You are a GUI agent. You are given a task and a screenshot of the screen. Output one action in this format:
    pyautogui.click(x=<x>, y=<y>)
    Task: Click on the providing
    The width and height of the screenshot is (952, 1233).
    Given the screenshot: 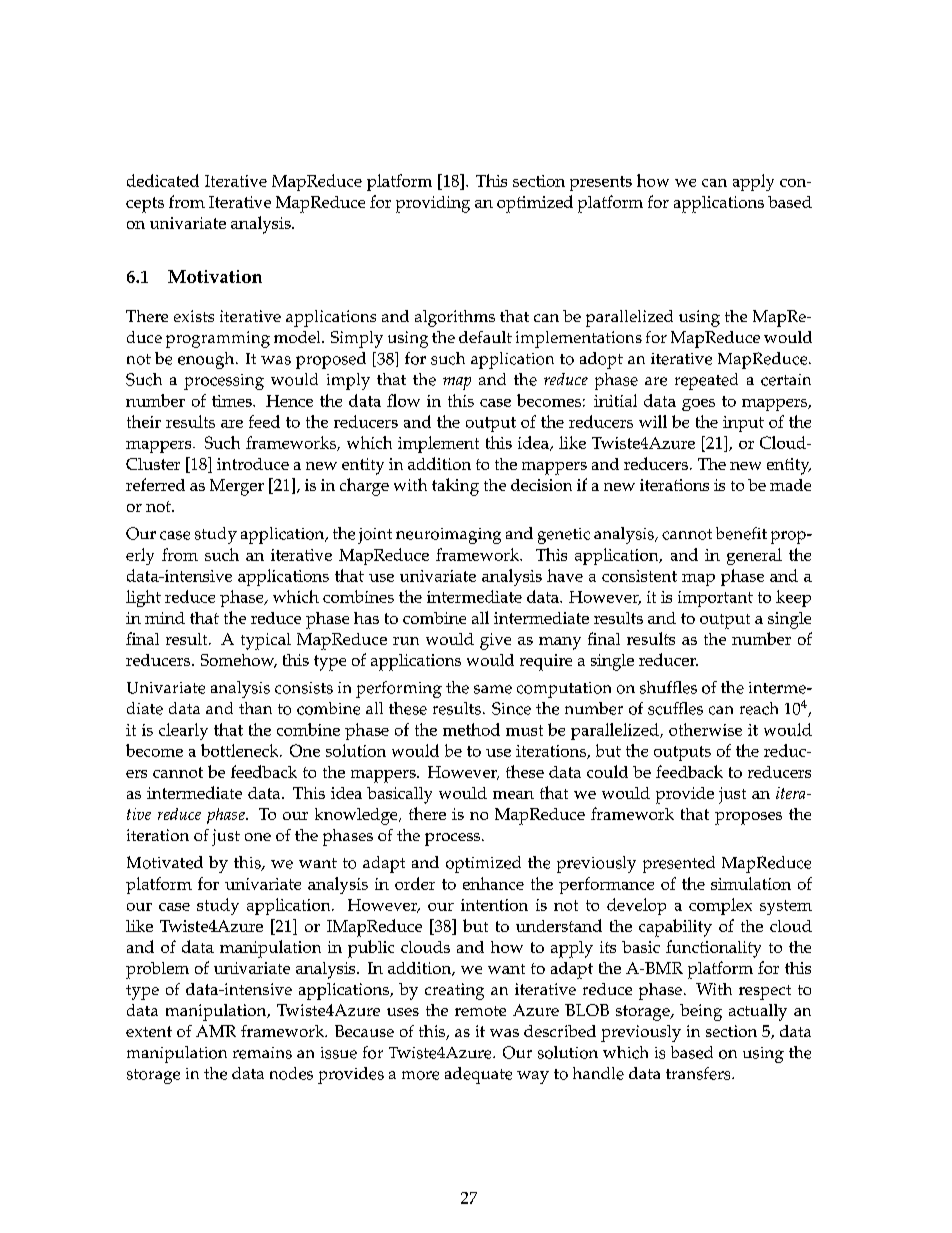 What is the action you would take?
    pyautogui.click(x=433, y=204)
